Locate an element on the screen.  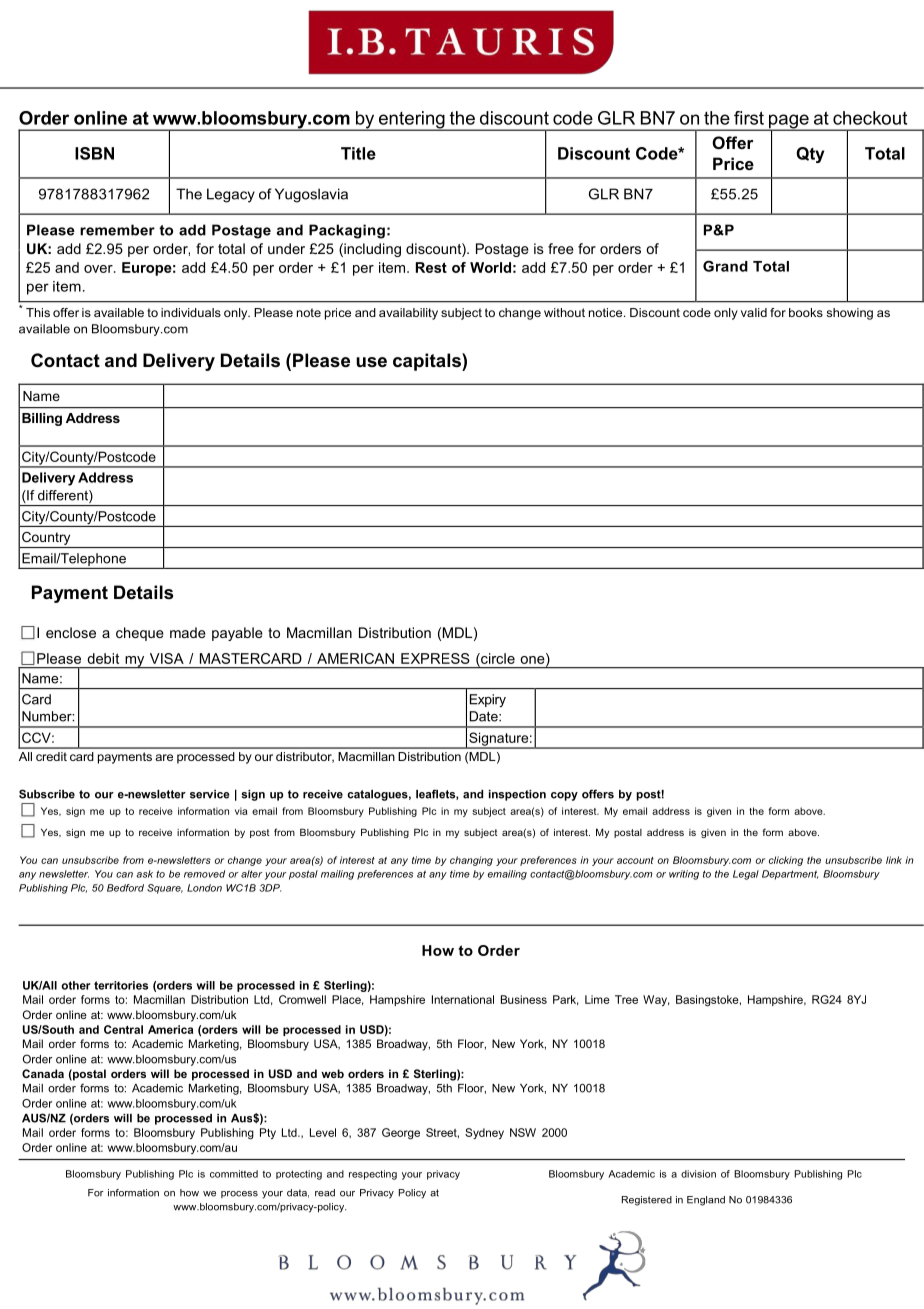
Qty is located at coordinates (810, 155).
